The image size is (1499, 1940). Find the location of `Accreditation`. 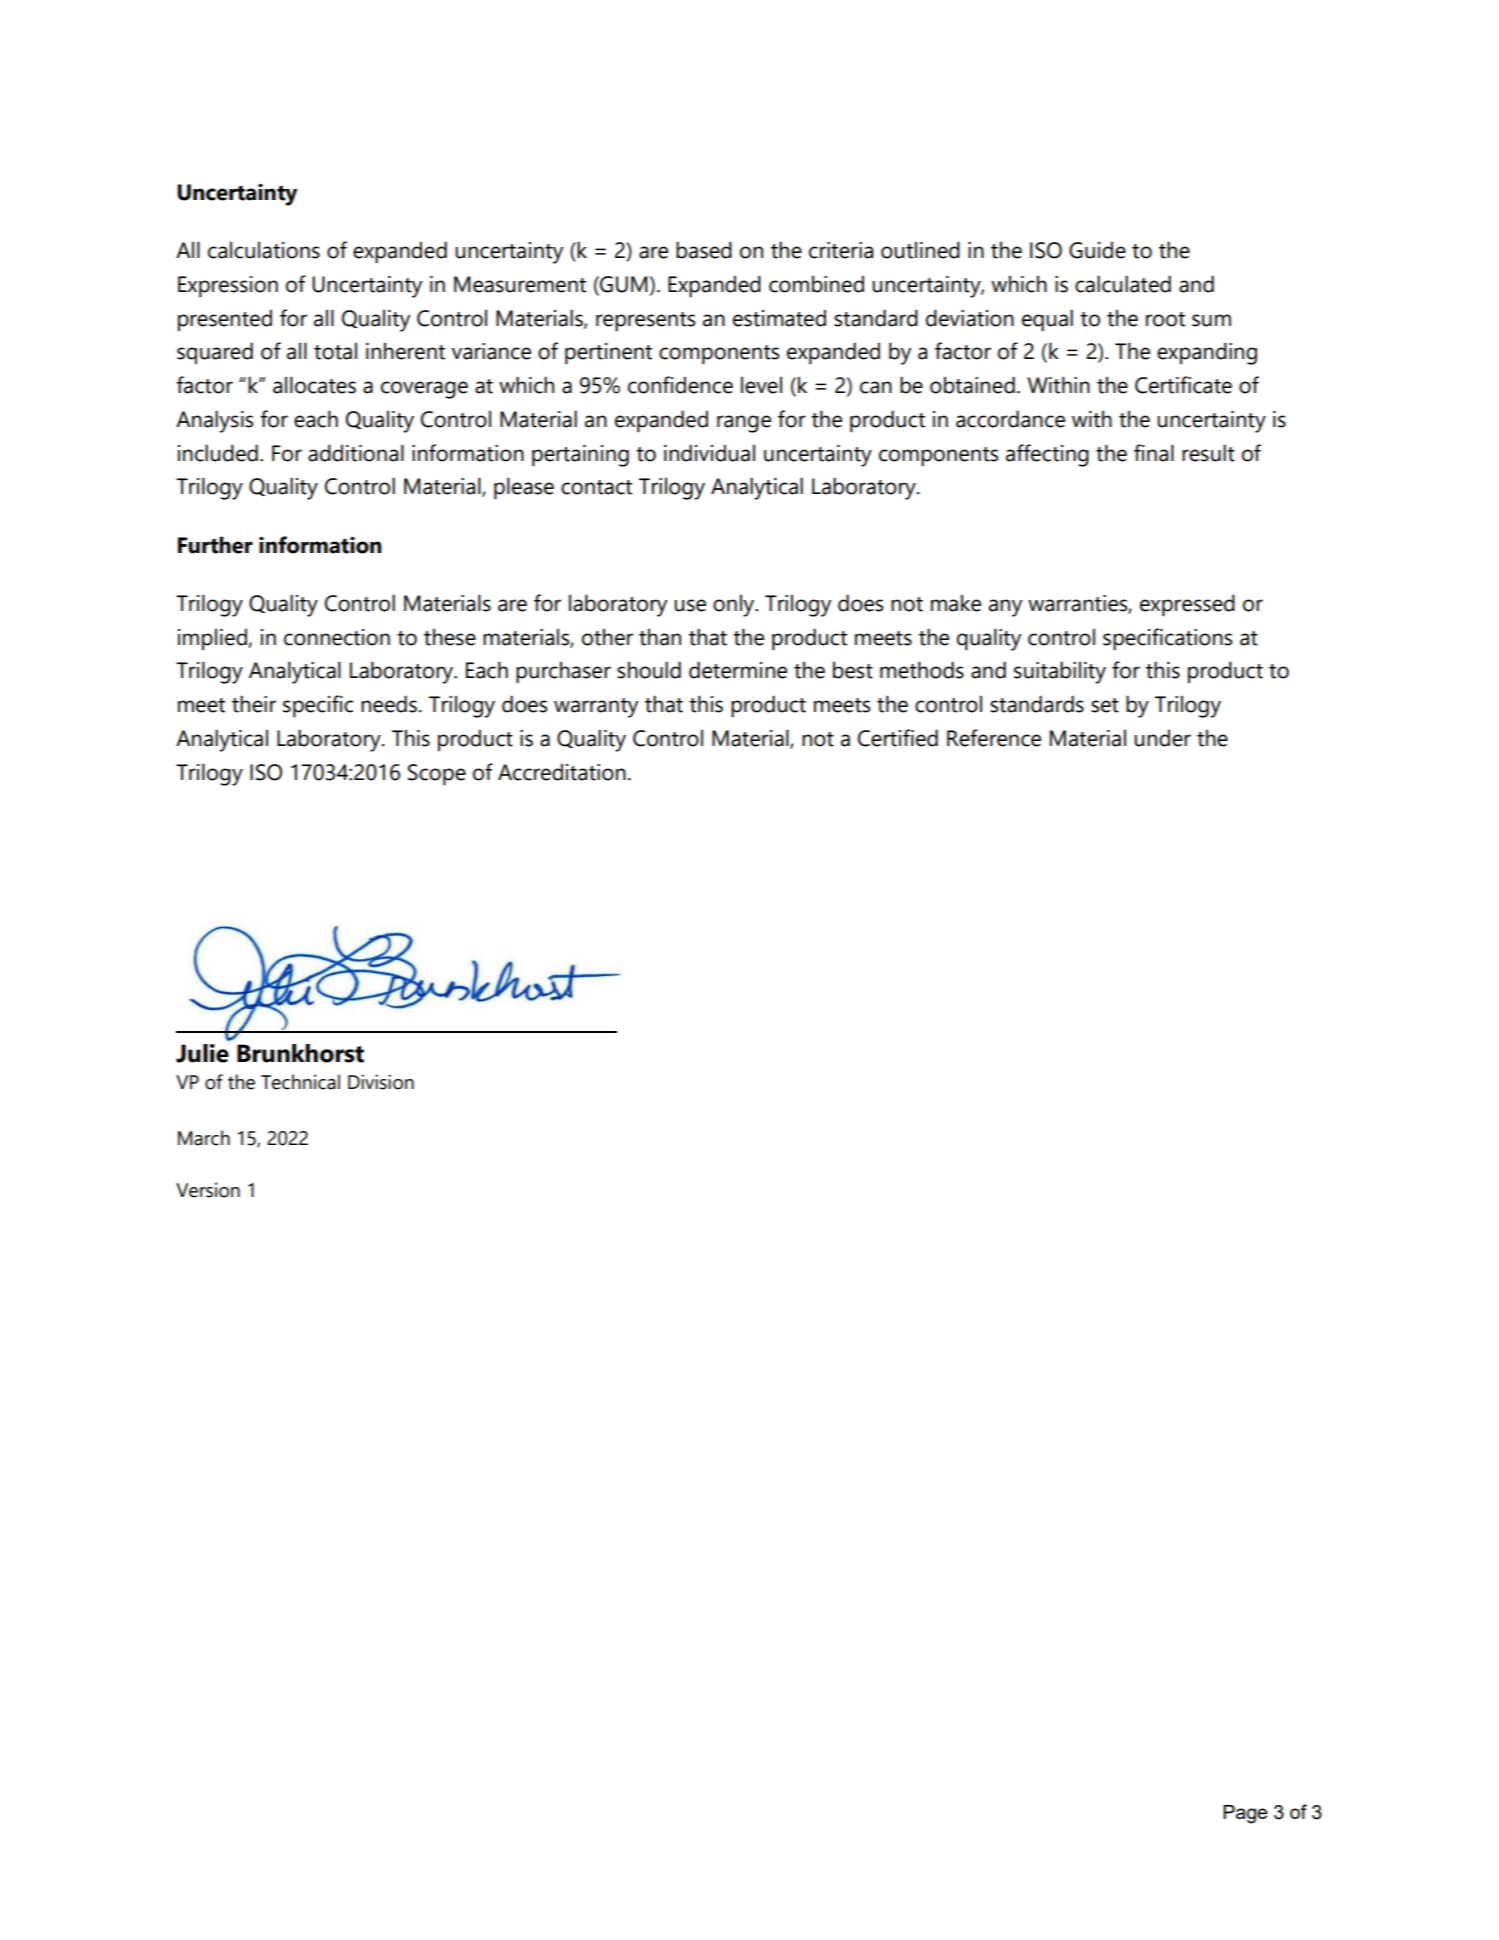

Accreditation is located at coordinates (562, 772).
